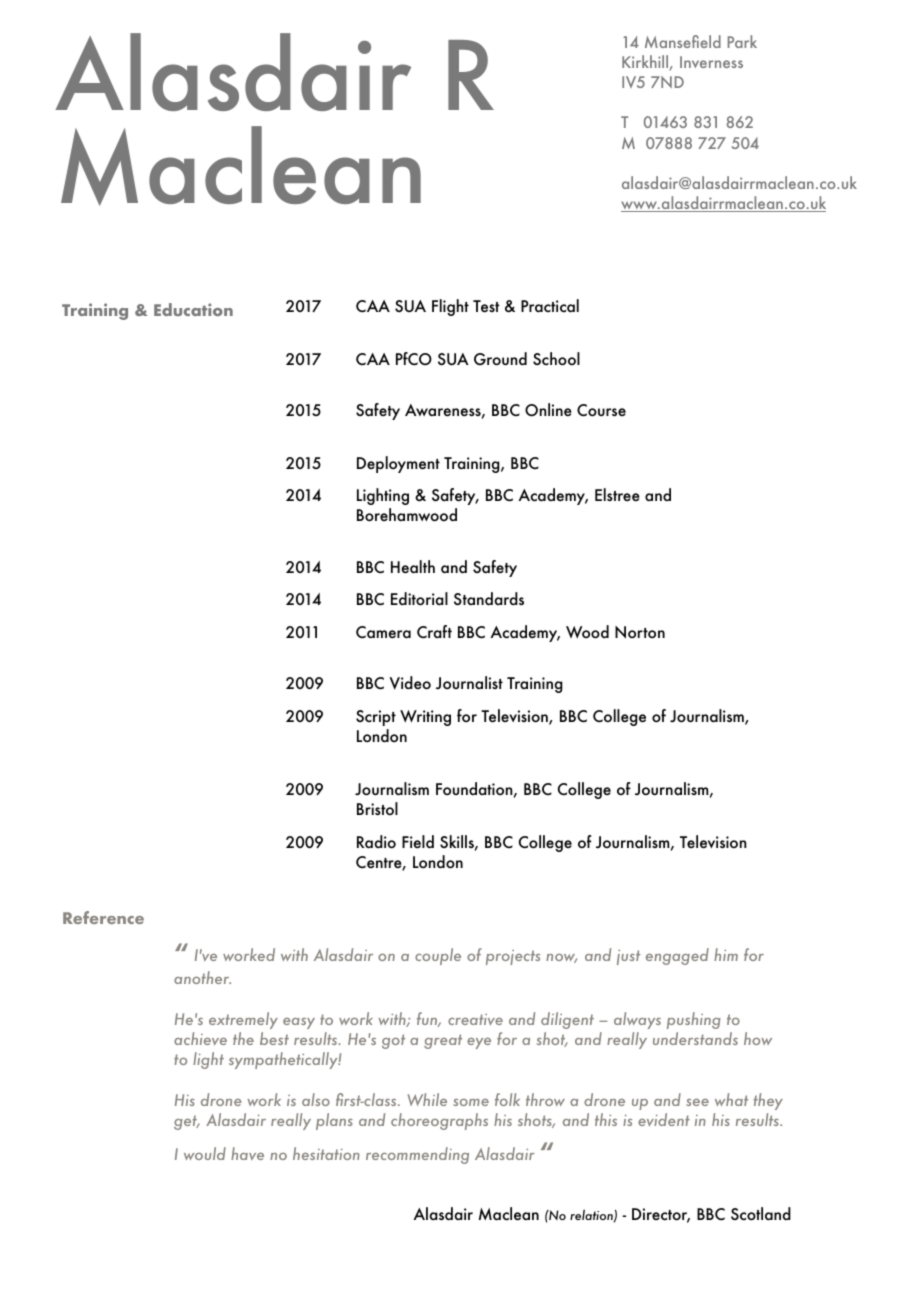  What do you see at coordinates (640, 632) in the screenshot?
I see `Norton` at bounding box center [640, 632].
